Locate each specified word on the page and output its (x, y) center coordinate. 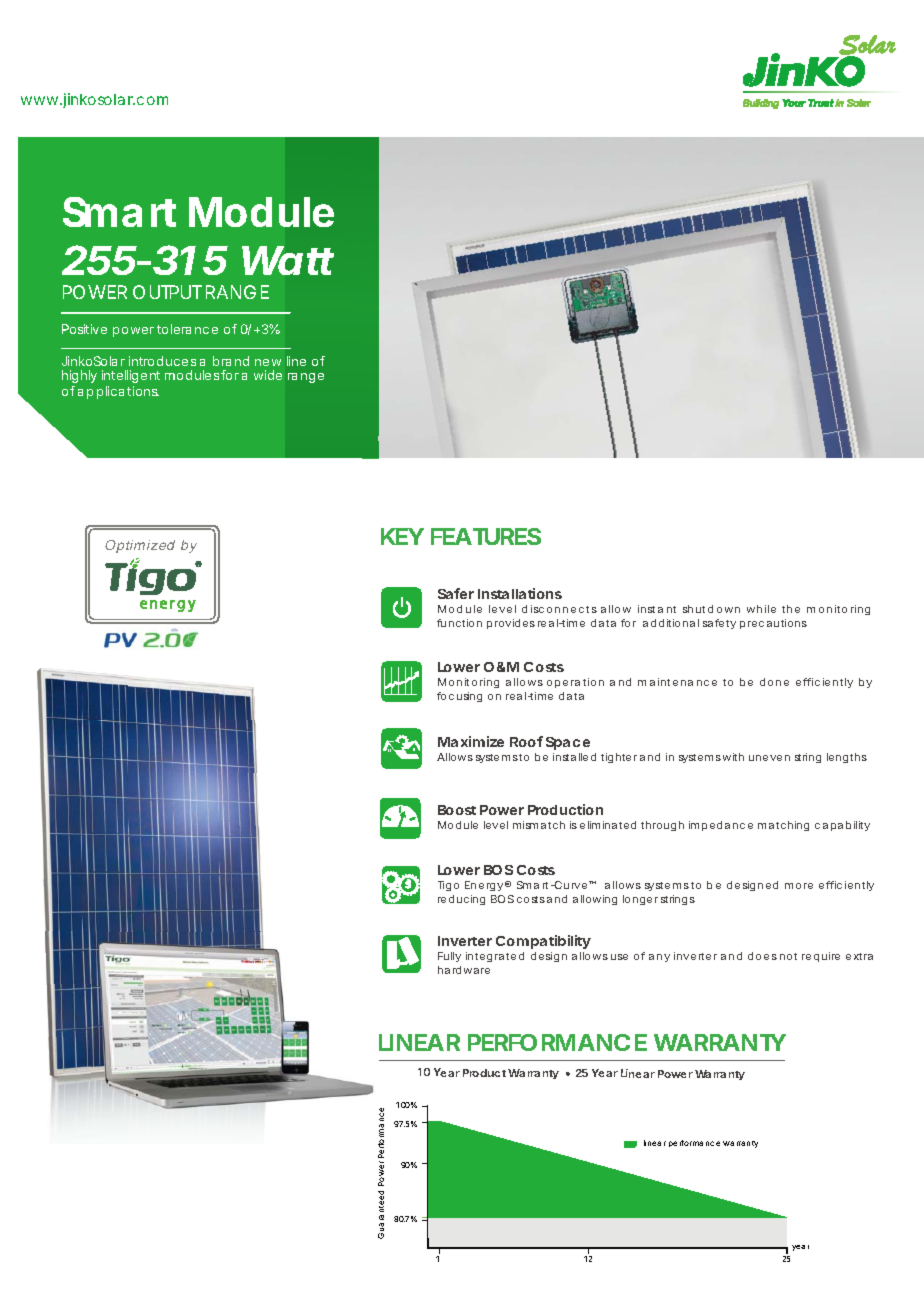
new (268, 362)
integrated (495, 957)
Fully (449, 957)
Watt (288, 260)
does (762, 956)
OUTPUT (167, 292)
